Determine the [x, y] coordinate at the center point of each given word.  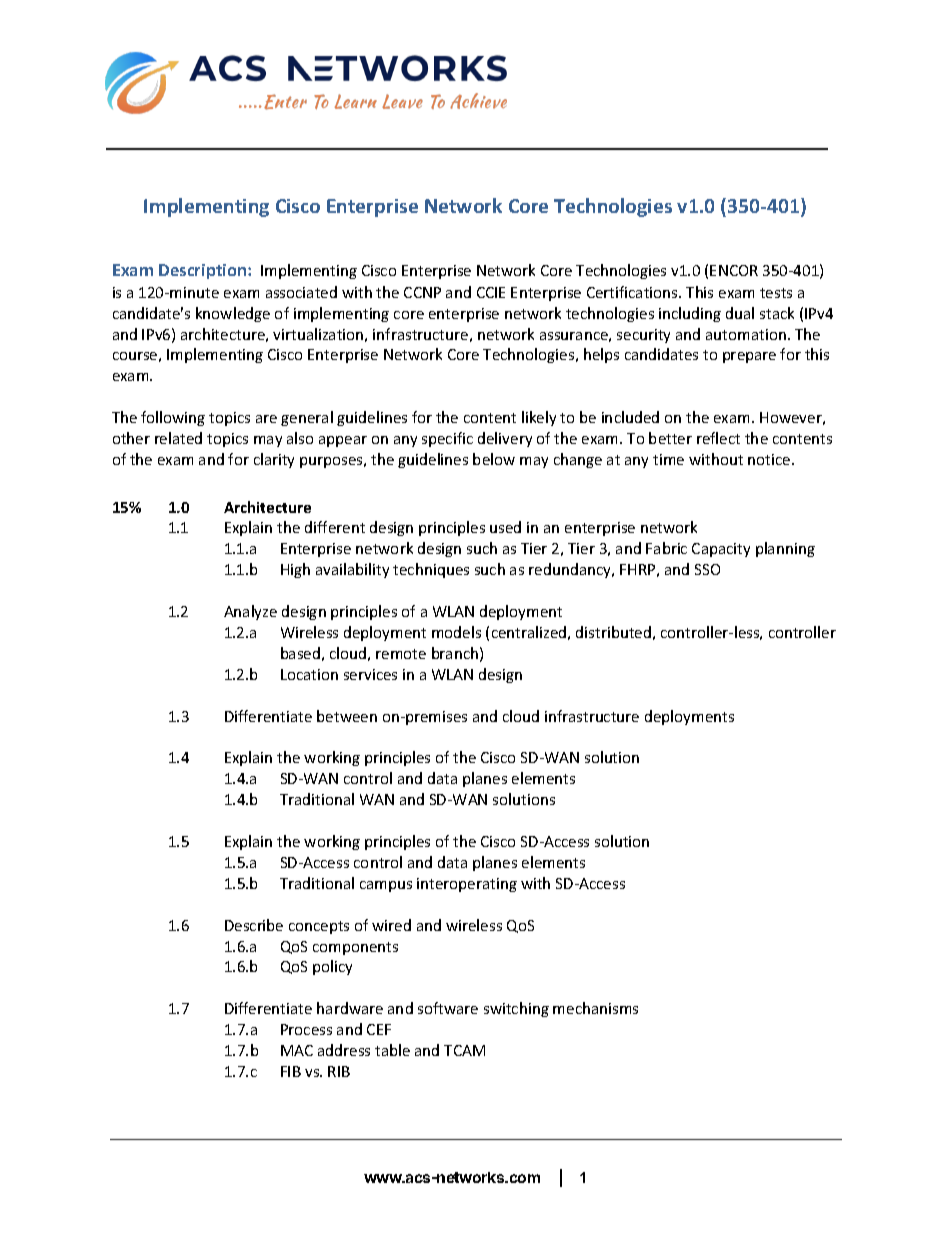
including [690, 314]
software [448, 1008]
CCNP [422, 292]
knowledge [233, 314]
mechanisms [595, 1008]
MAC [297, 1050]
